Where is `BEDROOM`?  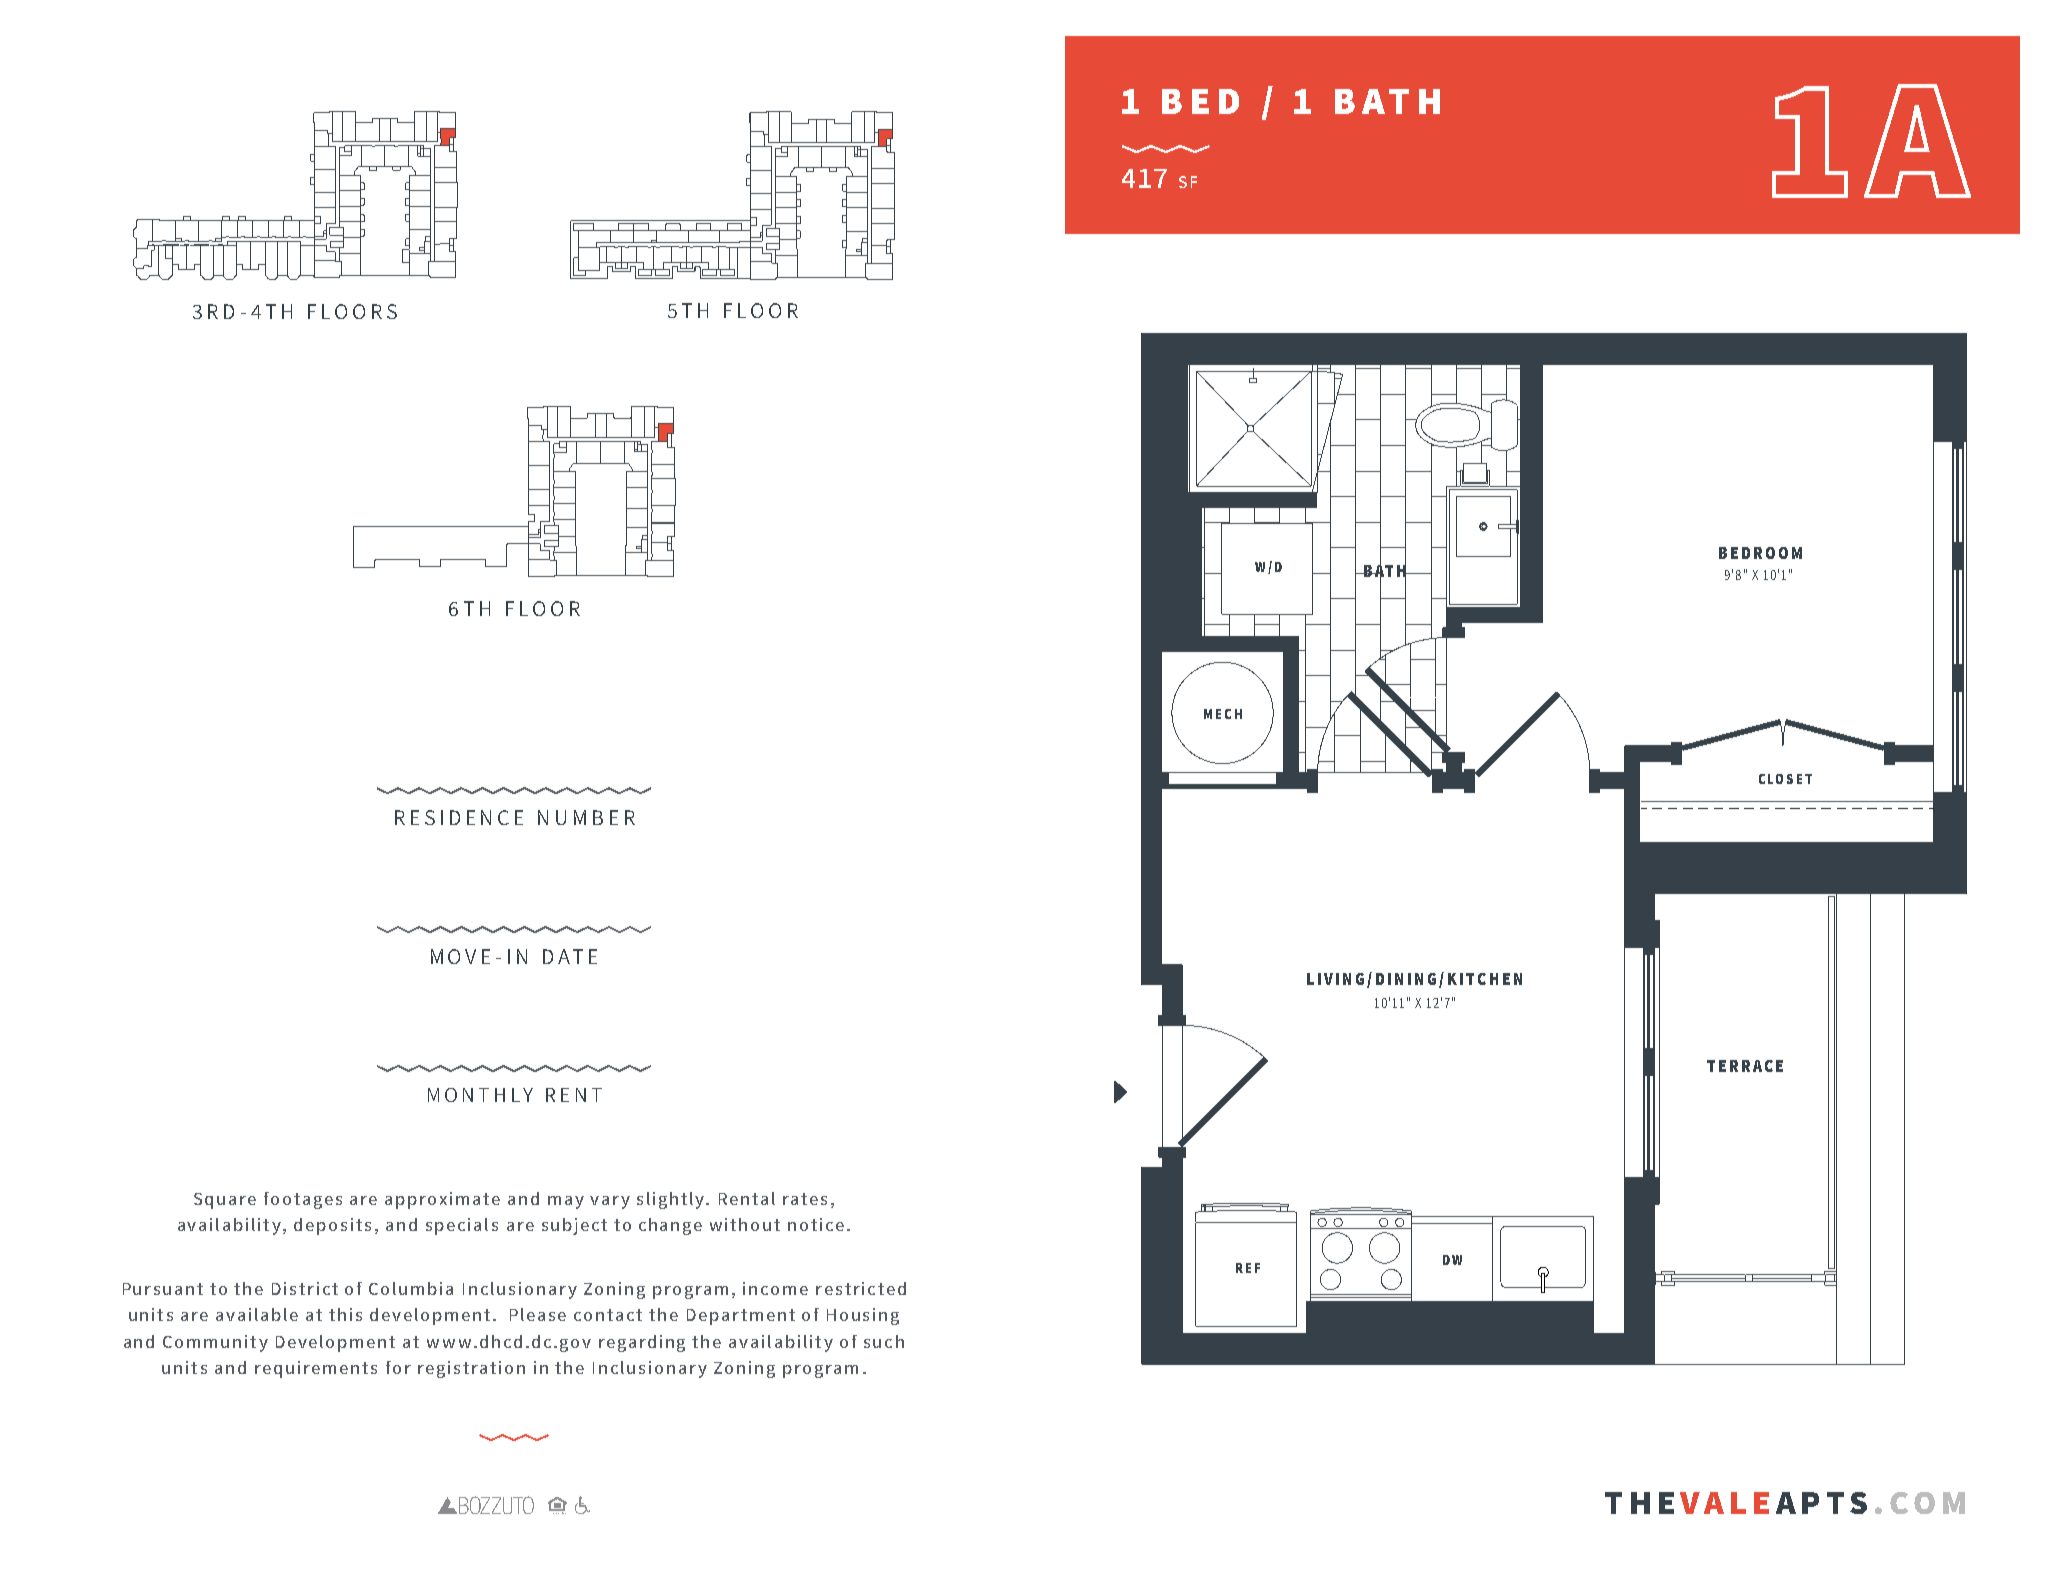
BEDROOM is located at coordinates (1760, 553).
